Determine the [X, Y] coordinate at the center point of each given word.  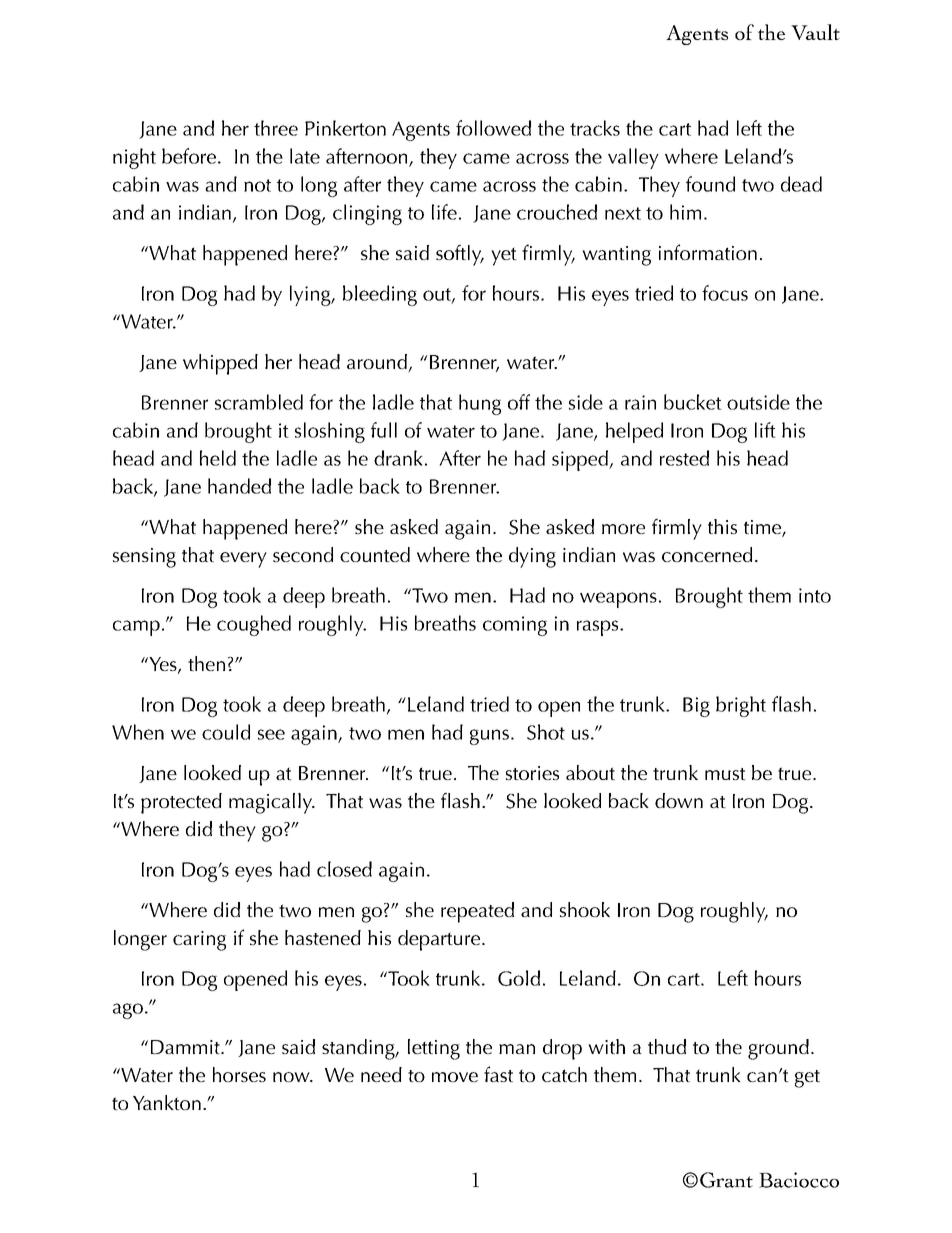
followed [493, 128]
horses [239, 1074]
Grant [726, 1180]
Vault [815, 32]
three [276, 128]
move [455, 1077]
